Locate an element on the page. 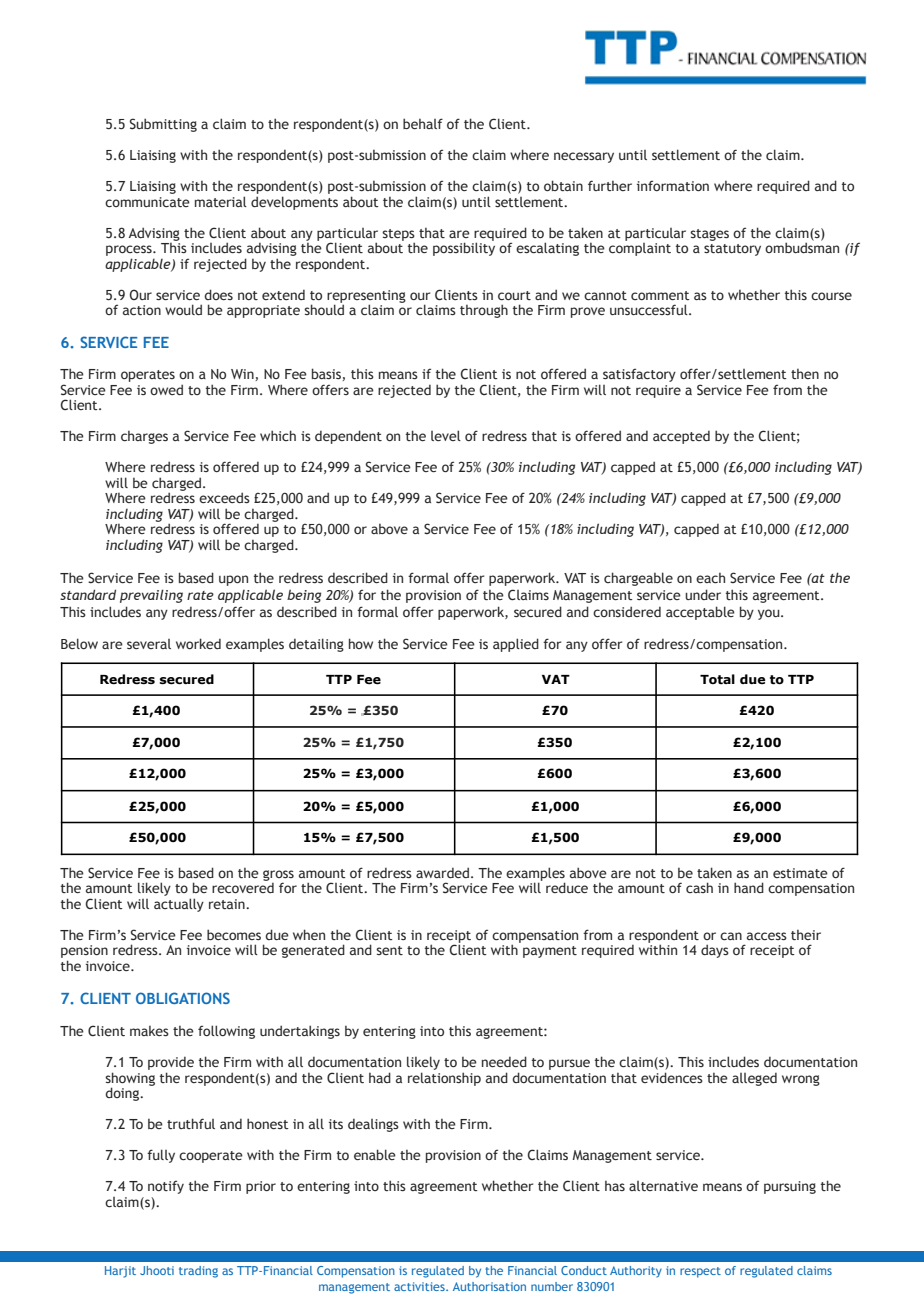  trading is located at coordinates (198, 1272).
